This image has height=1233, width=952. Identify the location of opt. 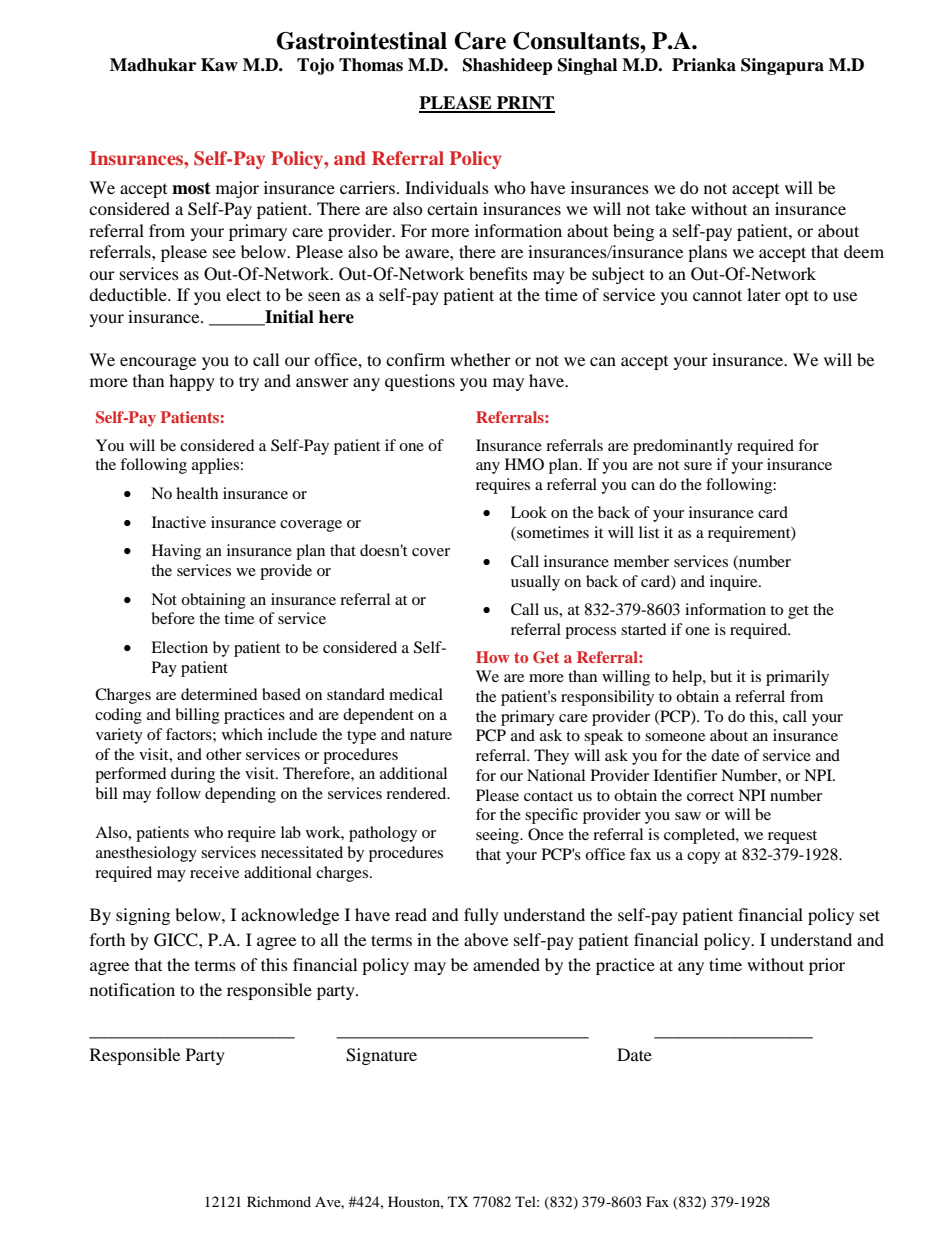
(797, 297).
